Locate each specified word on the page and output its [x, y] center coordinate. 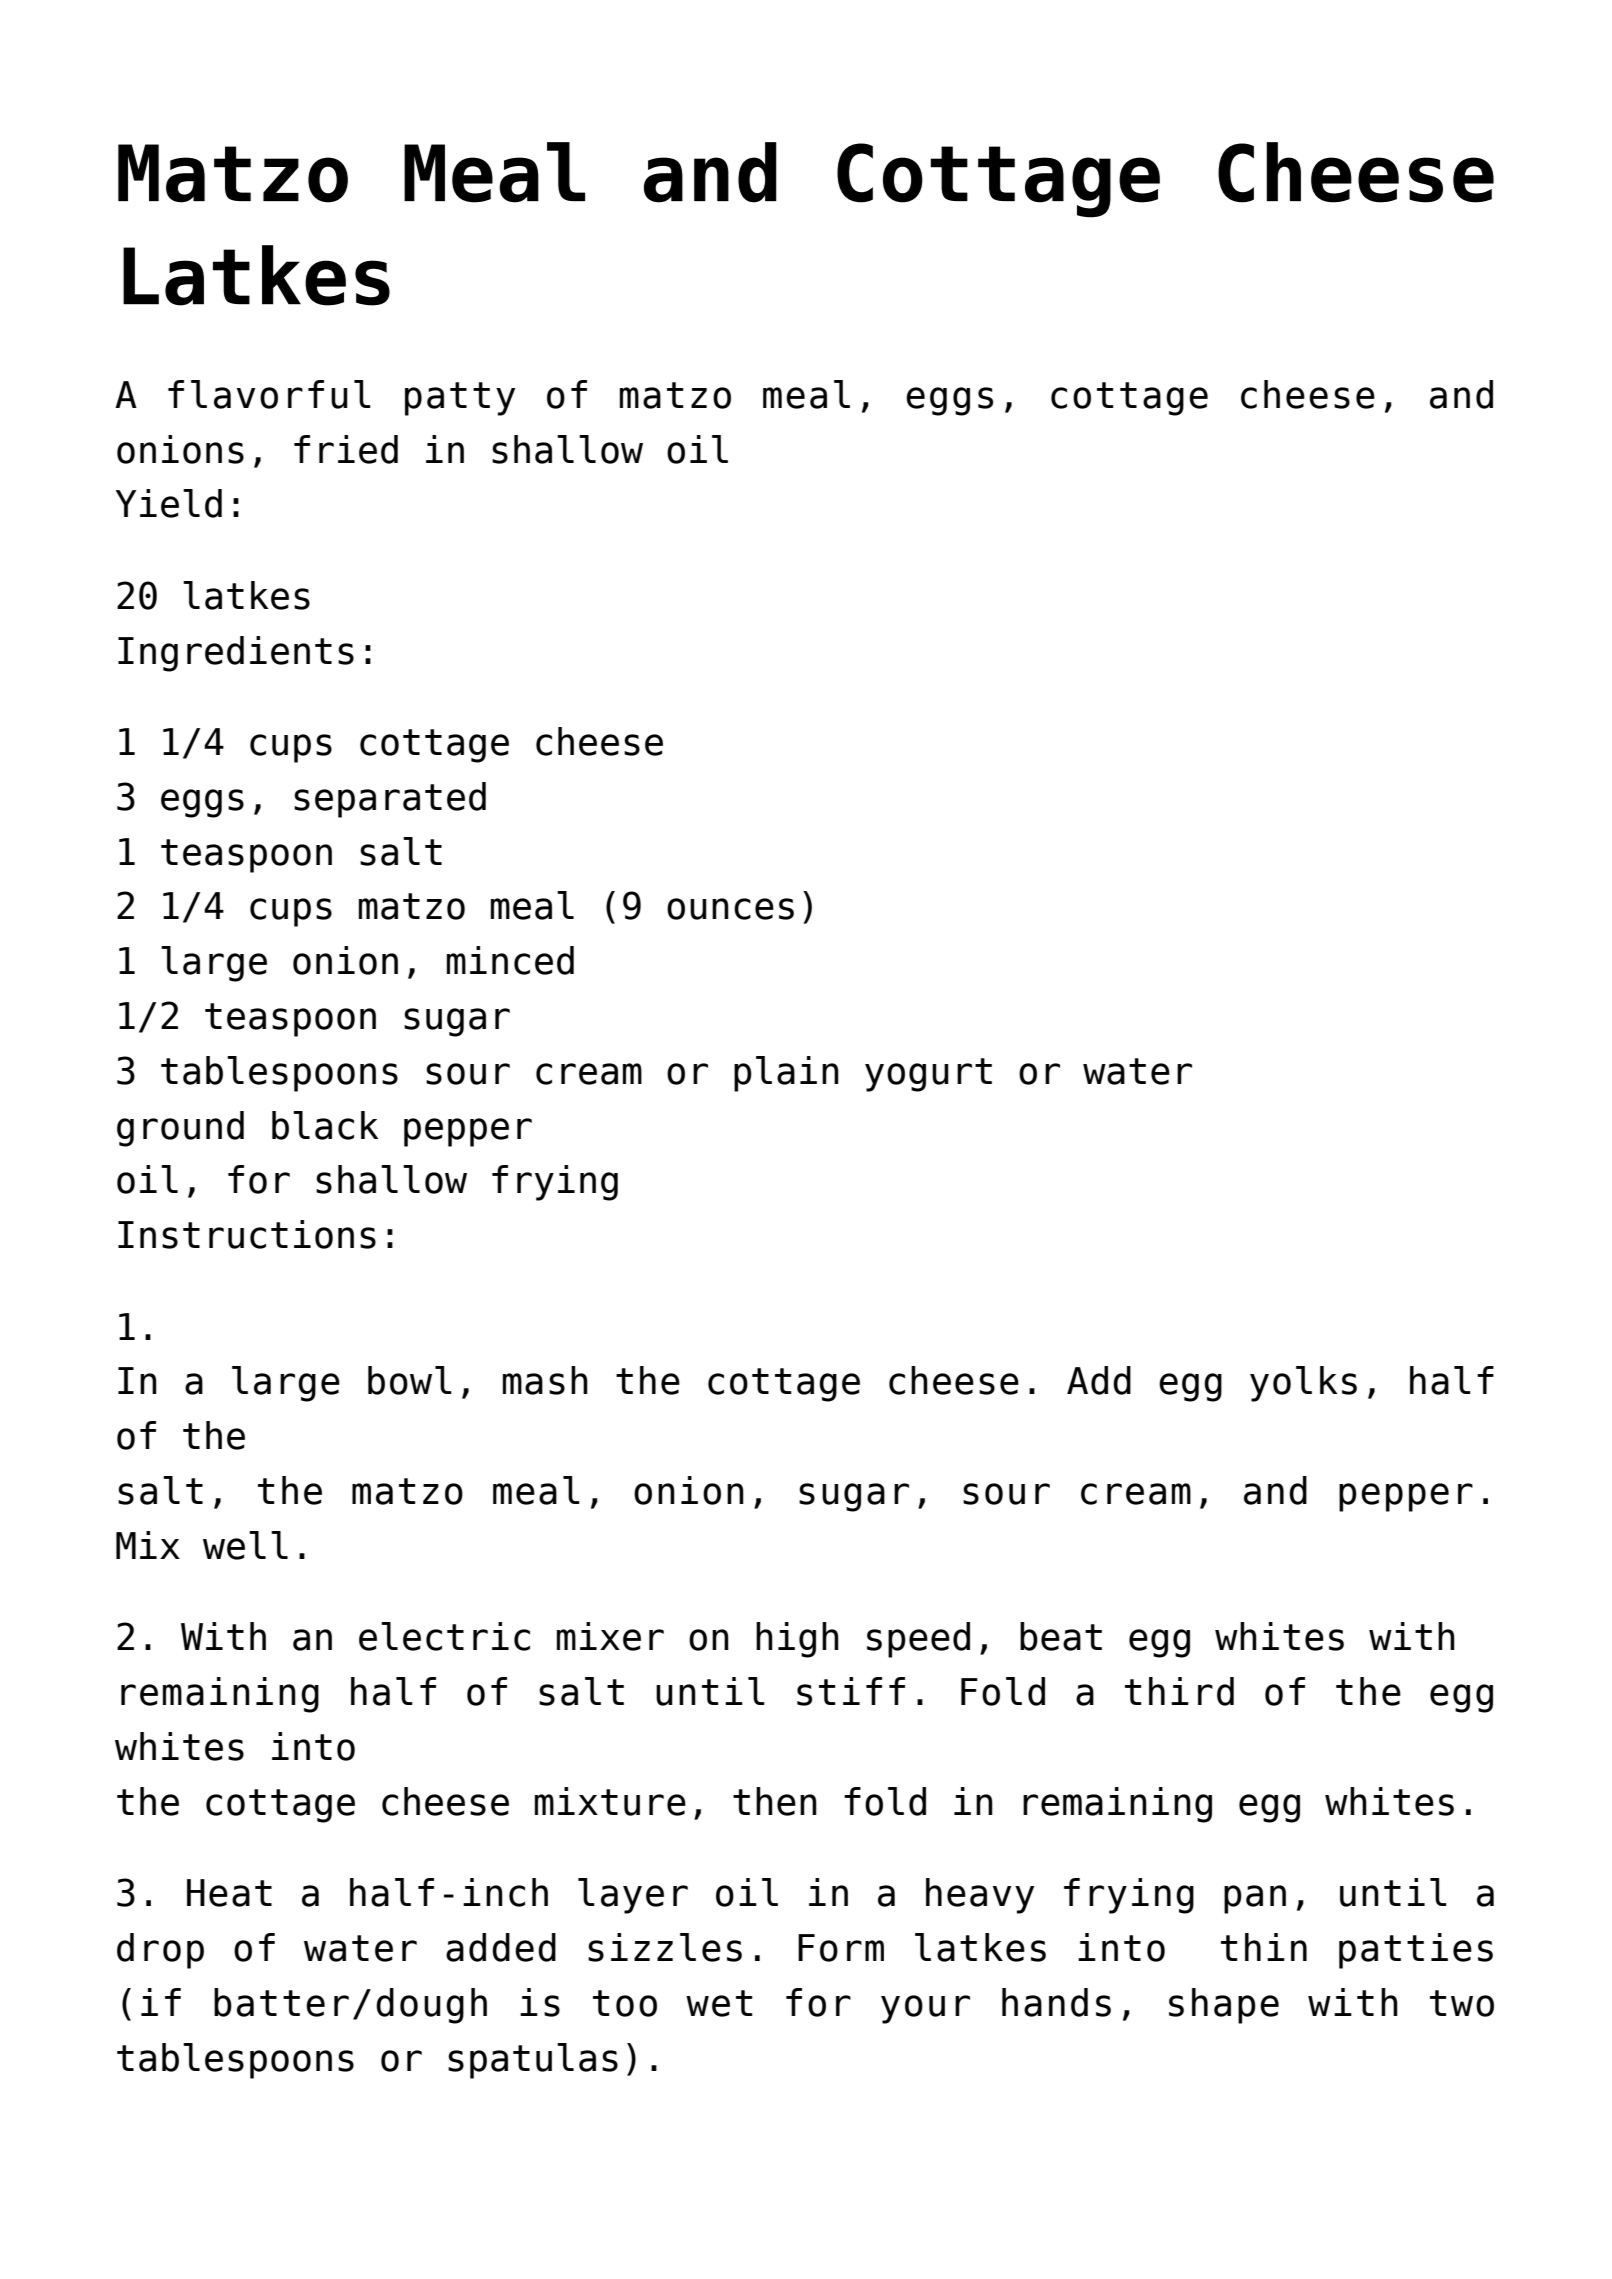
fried [346, 449]
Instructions [247, 1234]
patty [460, 399]
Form [841, 1948]
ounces [730, 909]
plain [786, 1074]
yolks [1303, 1384]
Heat [229, 1893]
